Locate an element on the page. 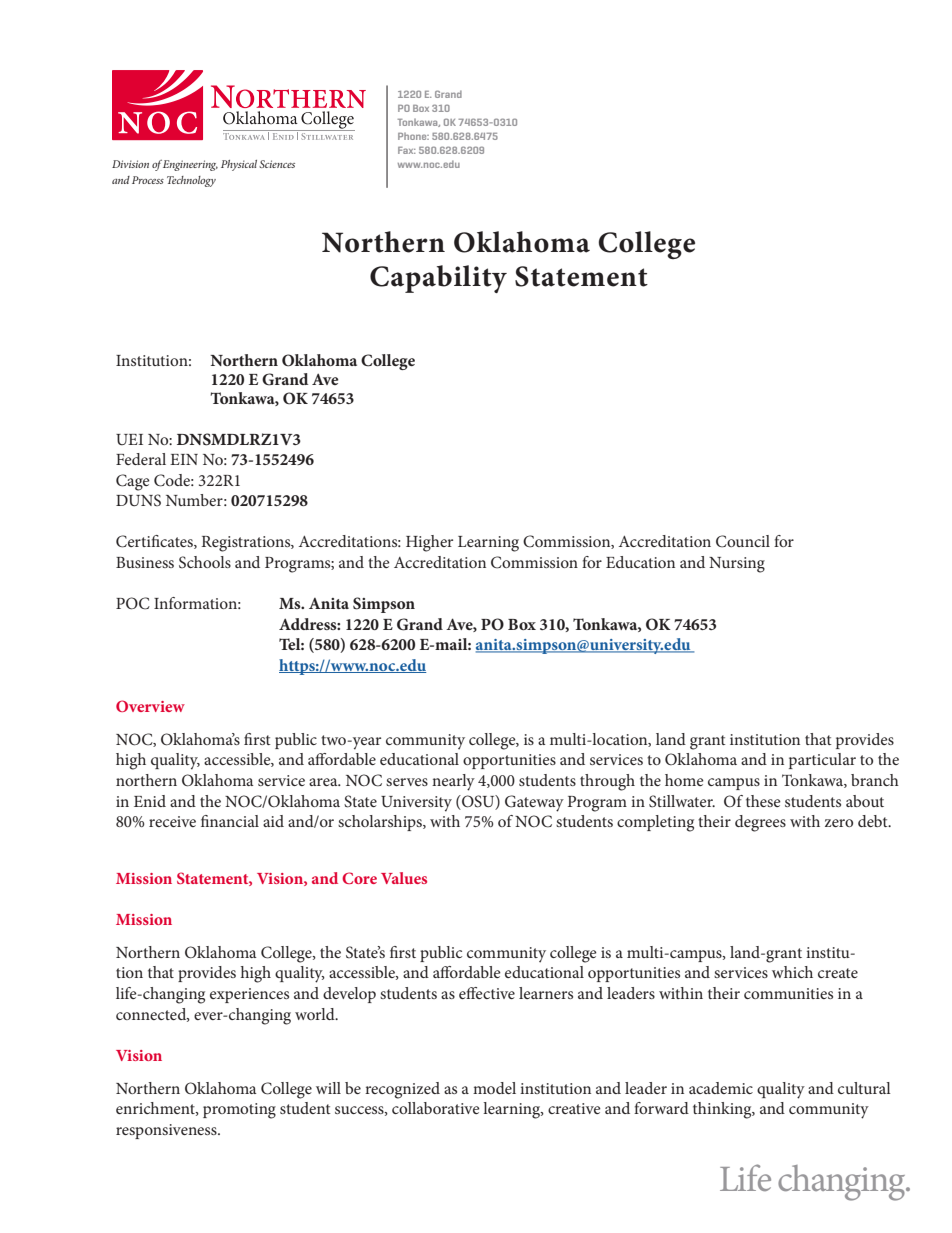  POC is located at coordinates (133, 603).
